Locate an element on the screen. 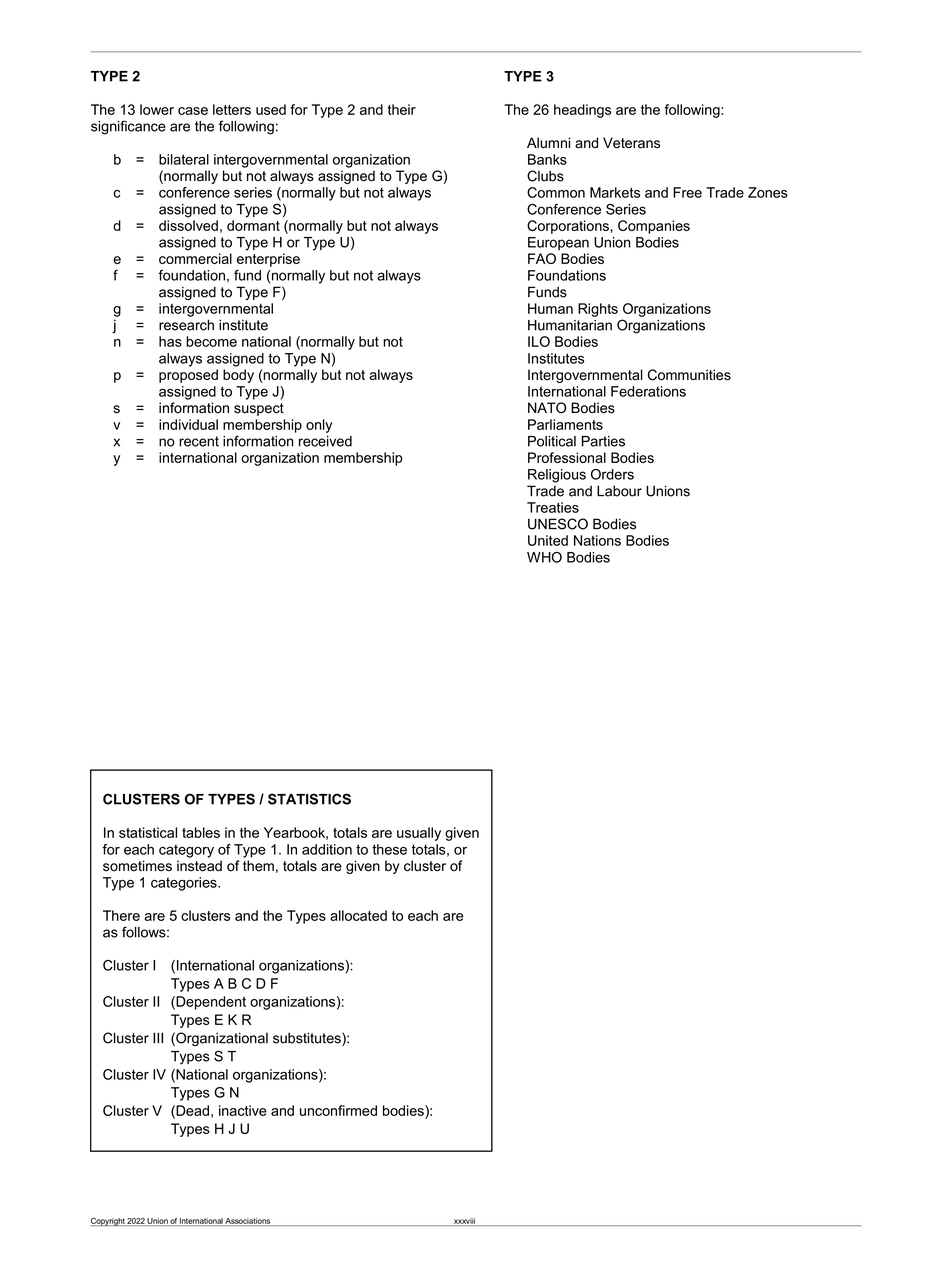 The image size is (952, 1271). Veterans is located at coordinates (631, 143).
